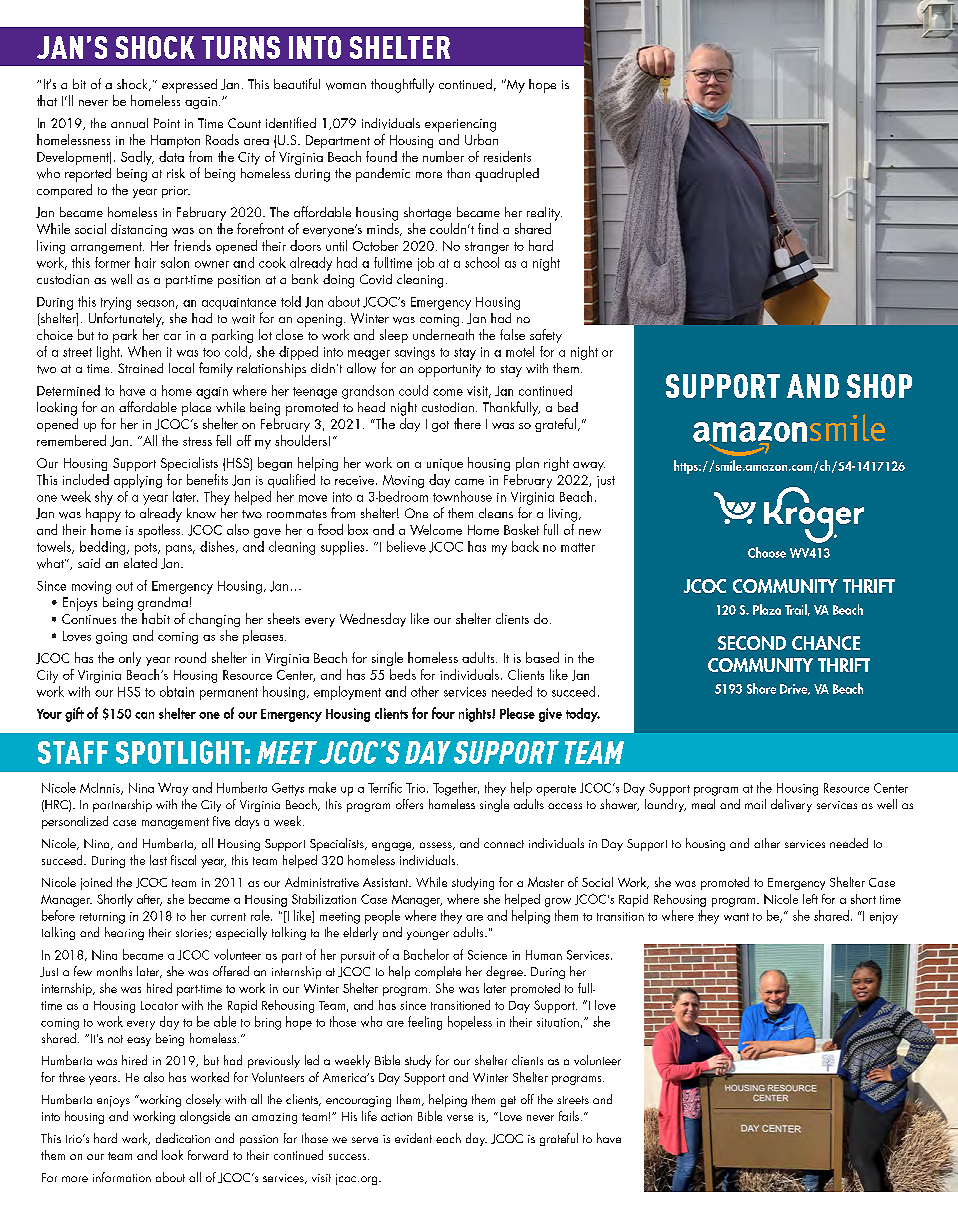 This screenshot has height=1232, width=958. What do you see at coordinates (460, 1118) in the screenshot?
I see `verse` at bounding box center [460, 1118].
